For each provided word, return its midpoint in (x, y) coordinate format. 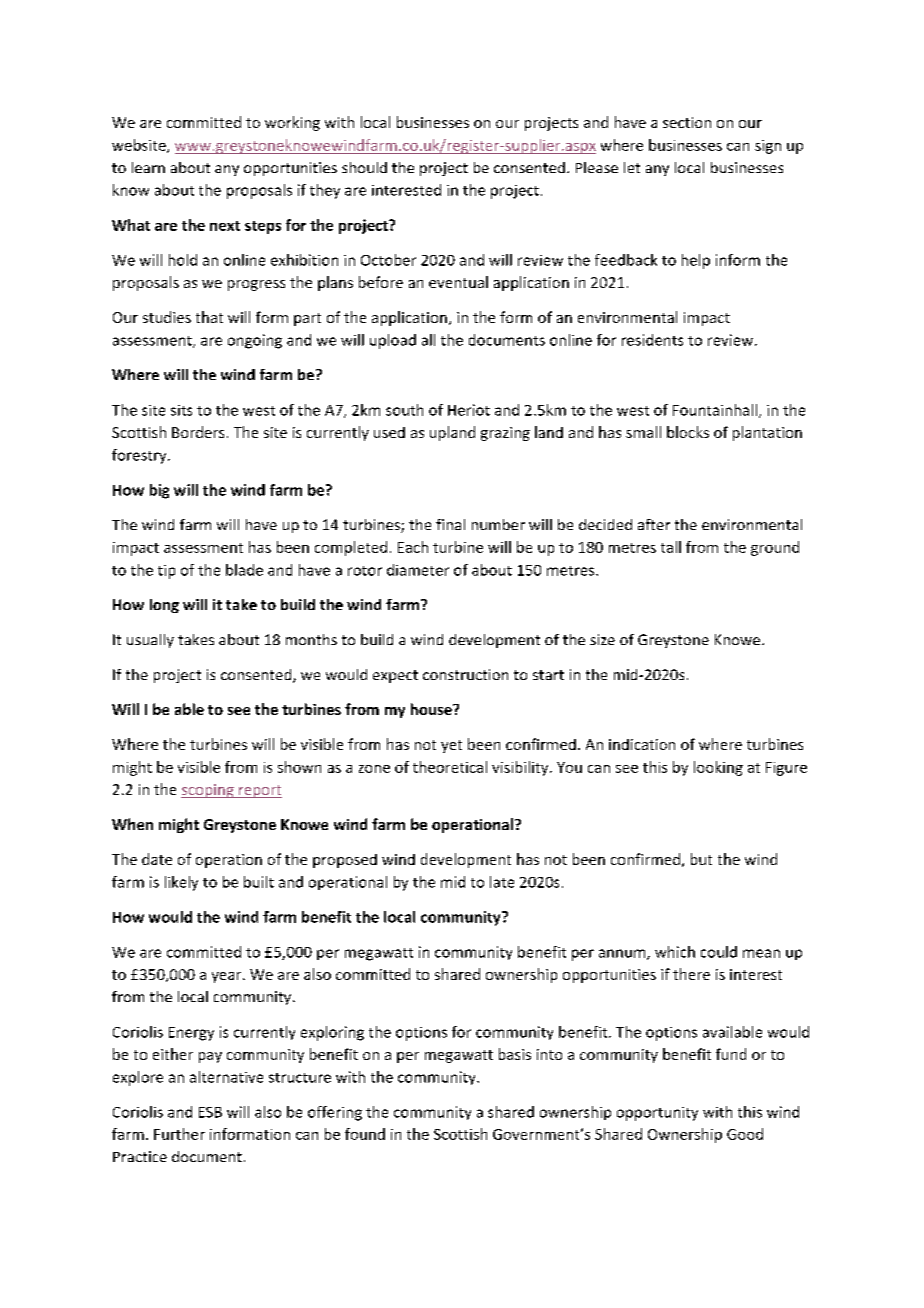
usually (150, 641)
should (364, 167)
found (365, 1134)
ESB (210, 1112)
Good (745, 1134)
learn (148, 167)
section (687, 122)
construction (465, 674)
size (602, 639)
